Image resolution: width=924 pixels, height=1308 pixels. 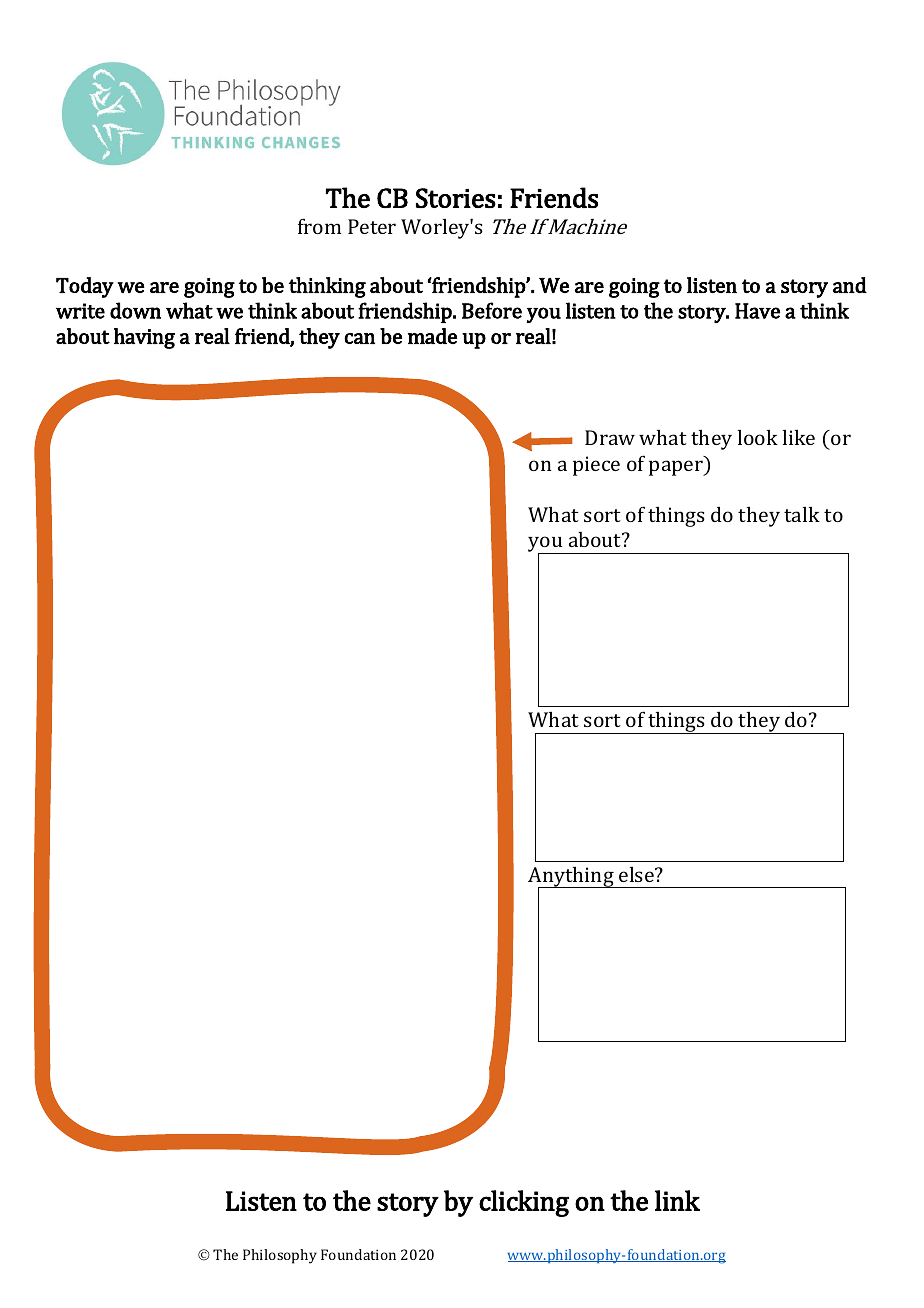 I want to click on paper, so click(x=677, y=468).
